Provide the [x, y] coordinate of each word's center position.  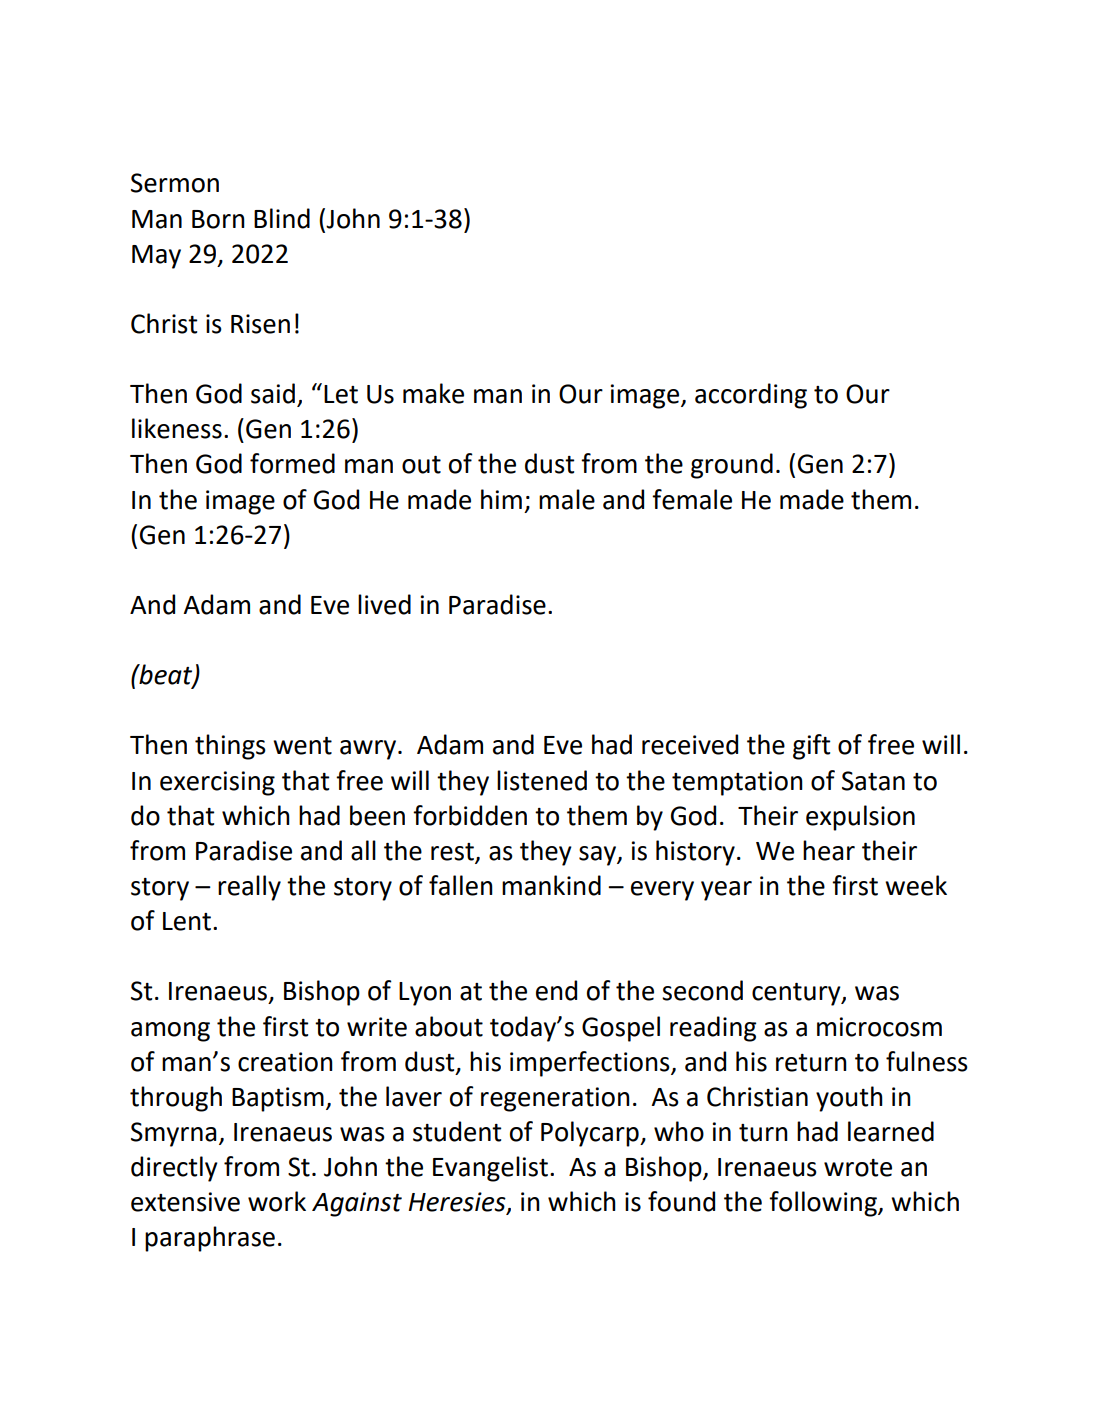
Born [218, 219]
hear [829, 850]
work [277, 1201]
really [249, 888]
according [751, 396]
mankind [551, 885]
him [501, 499]
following [824, 1204]
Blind [282, 218]
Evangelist [490, 1169]
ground [732, 466]
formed [292, 463]
